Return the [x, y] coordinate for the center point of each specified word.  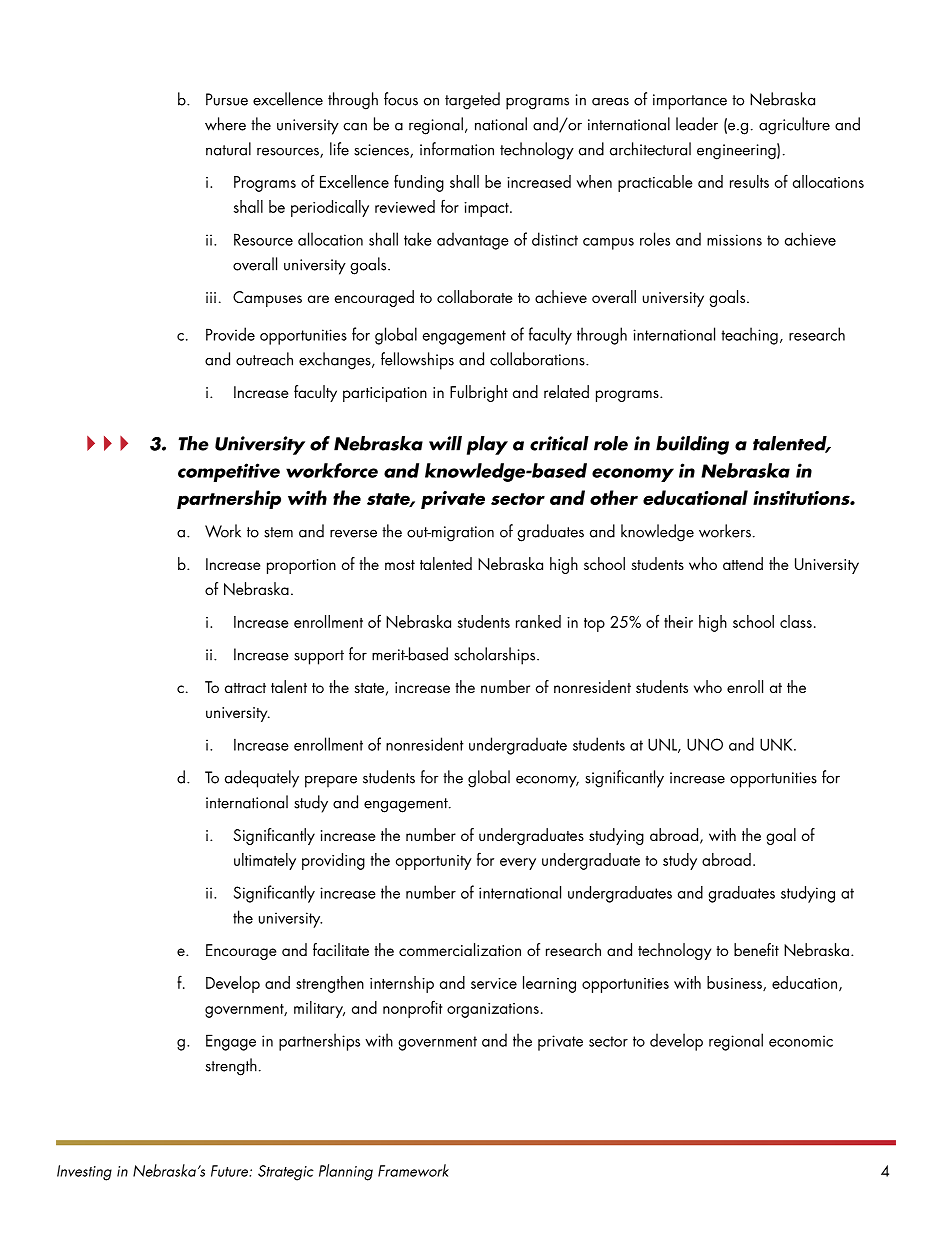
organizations [493, 1010]
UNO [705, 744]
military [319, 1009]
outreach [264, 359]
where [225, 124]
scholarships [496, 656]
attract [245, 688]
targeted [472, 101]
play [487, 445]
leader [697, 124]
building [692, 445]
